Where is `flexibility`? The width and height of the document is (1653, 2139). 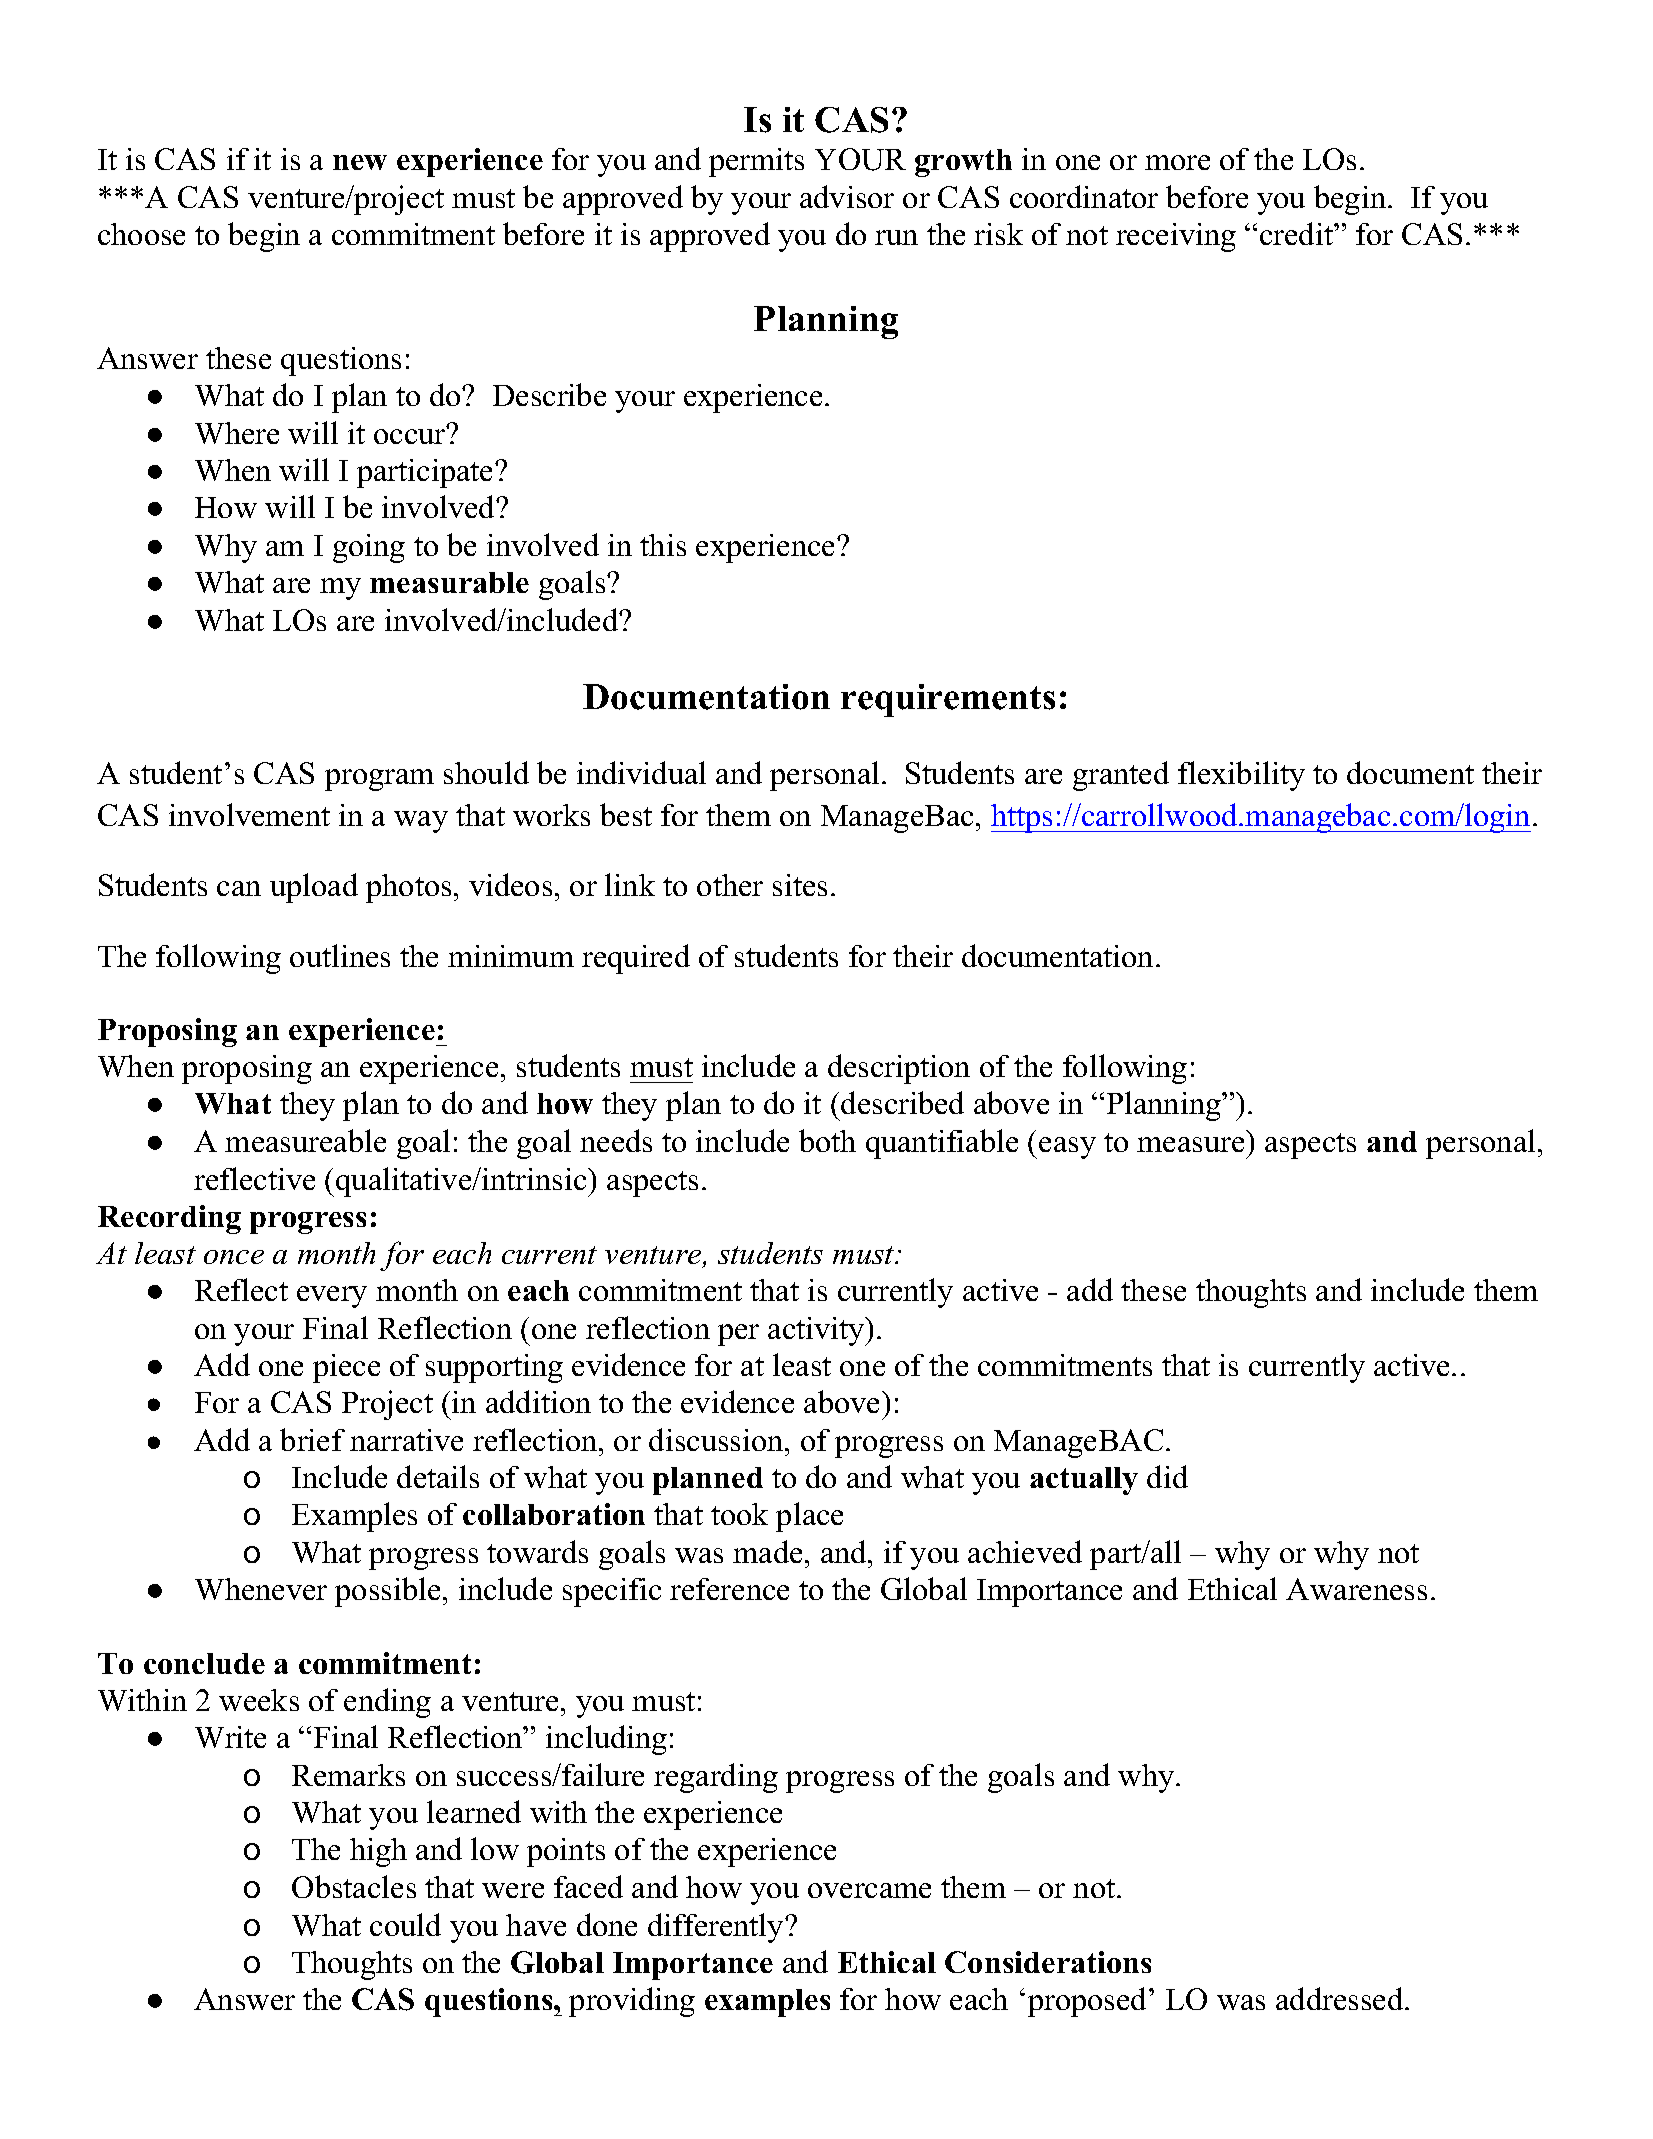
flexibility is located at coordinates (1241, 776).
